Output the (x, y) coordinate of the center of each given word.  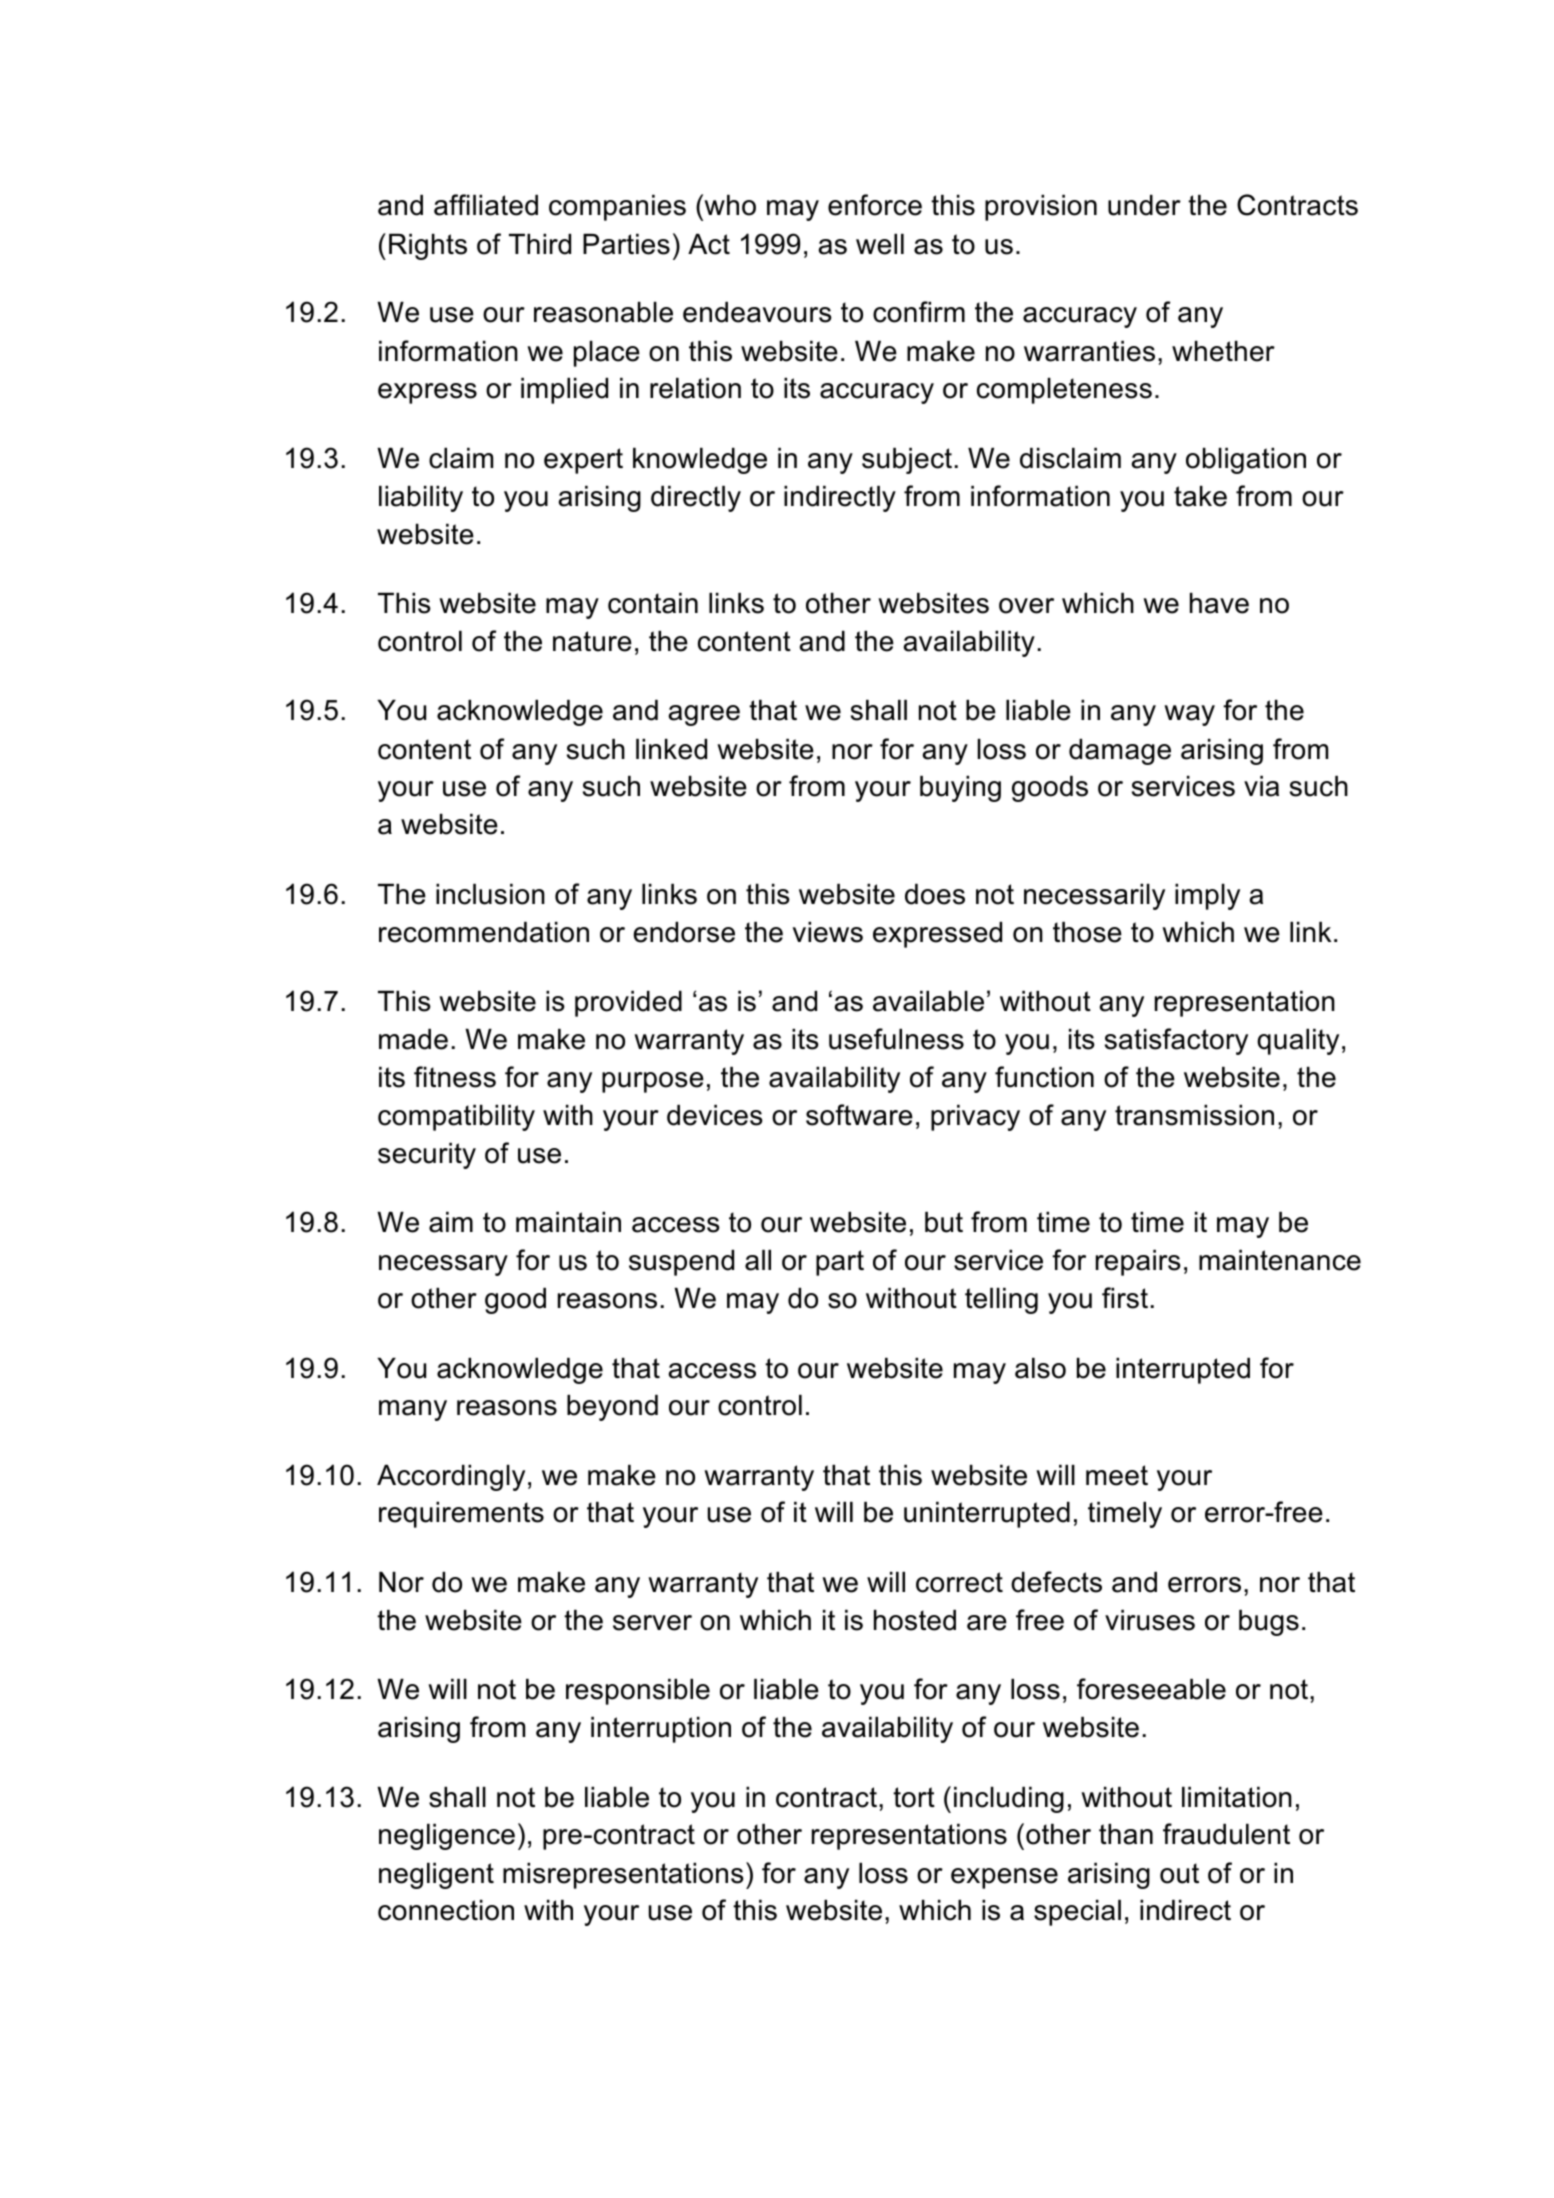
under (1144, 205)
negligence (447, 1837)
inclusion (490, 894)
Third (540, 244)
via (1261, 786)
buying (960, 789)
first (1125, 1298)
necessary (443, 1265)
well (880, 244)
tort (914, 1797)
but (944, 1222)
